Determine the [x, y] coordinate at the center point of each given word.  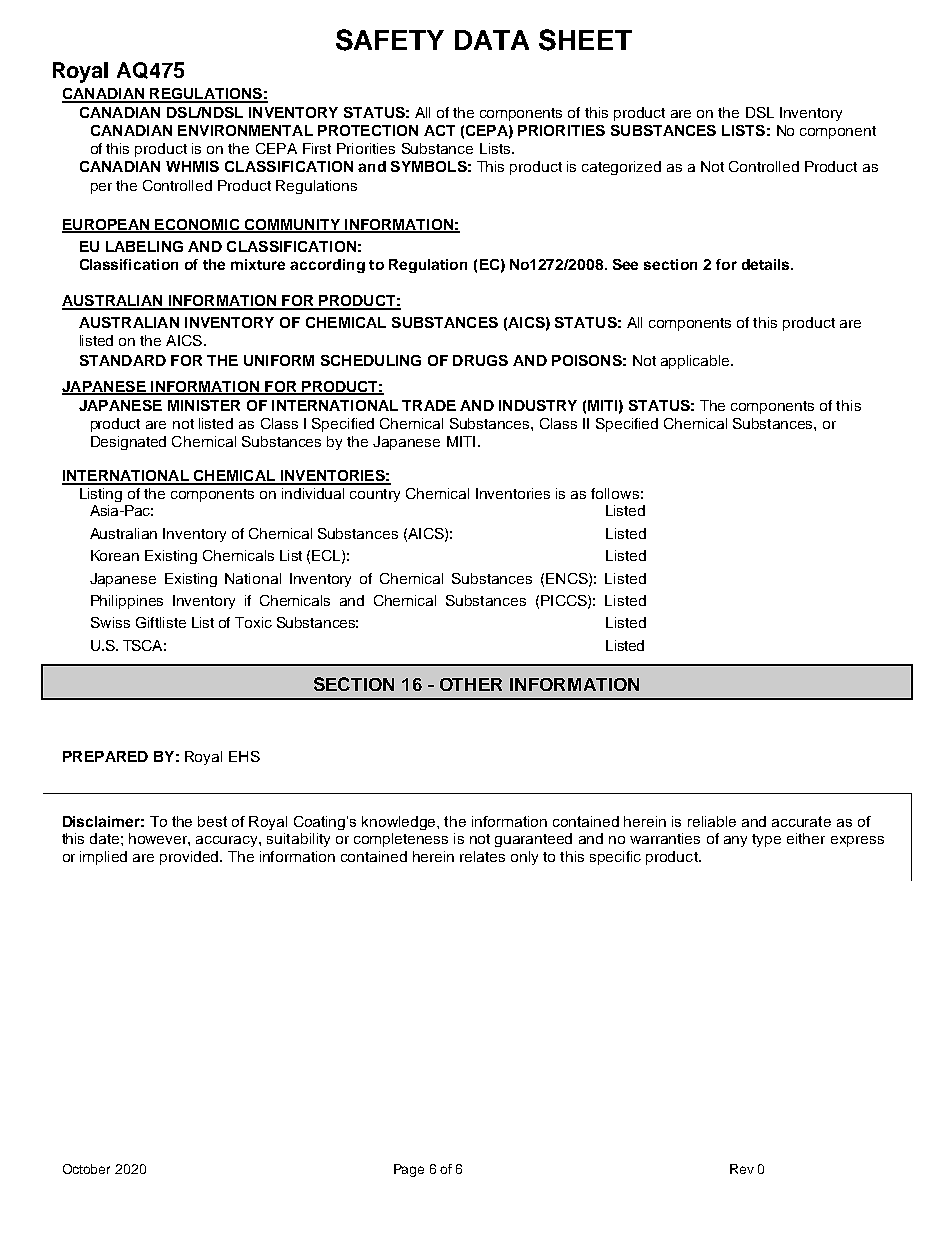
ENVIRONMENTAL [245, 130]
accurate [801, 821]
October [86, 1169]
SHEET [585, 40]
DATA [492, 40]
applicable [696, 362]
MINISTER [204, 405]
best [212, 821]
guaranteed [533, 840]
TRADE [429, 405]
